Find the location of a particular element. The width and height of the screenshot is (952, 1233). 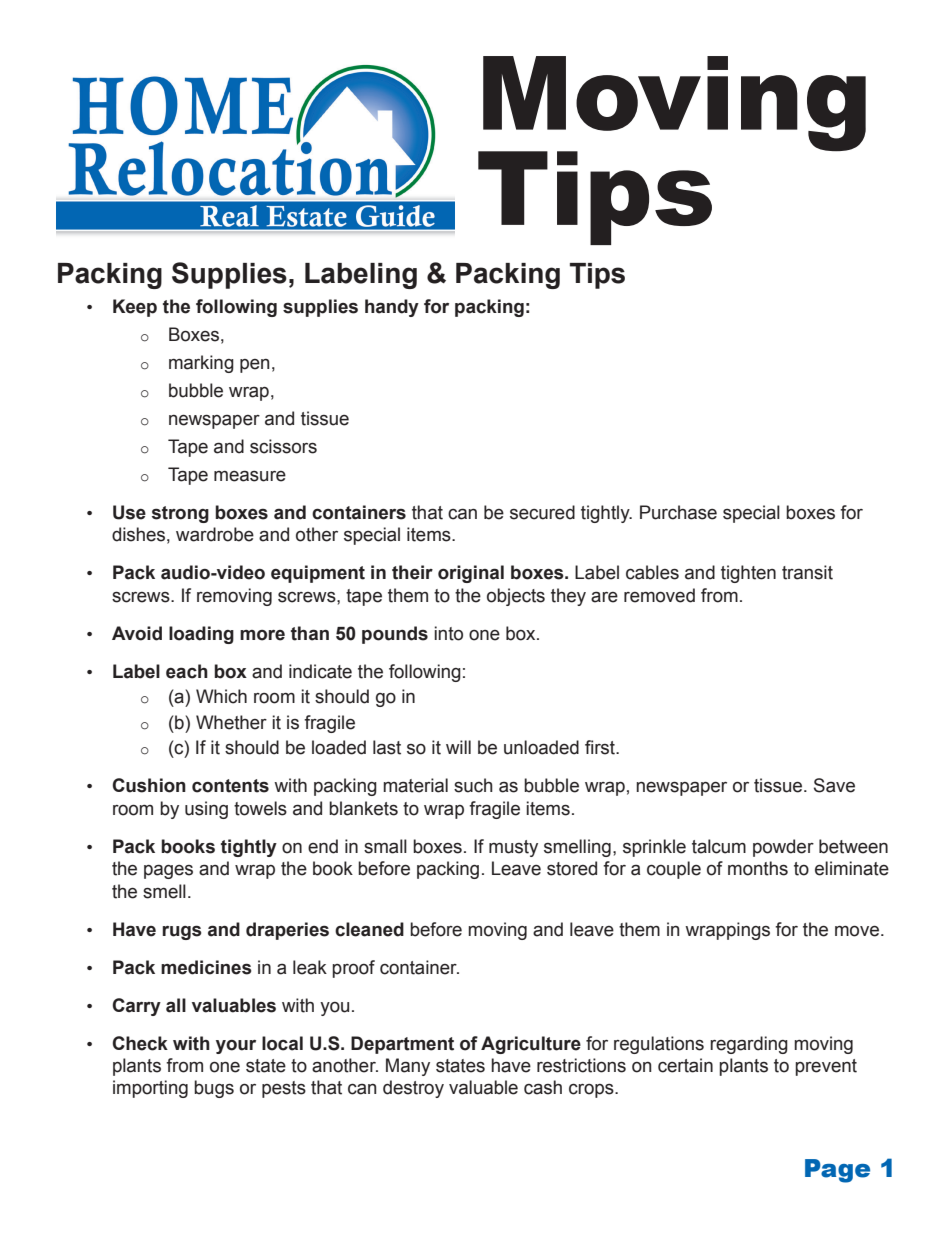

bugs is located at coordinates (214, 1089).
